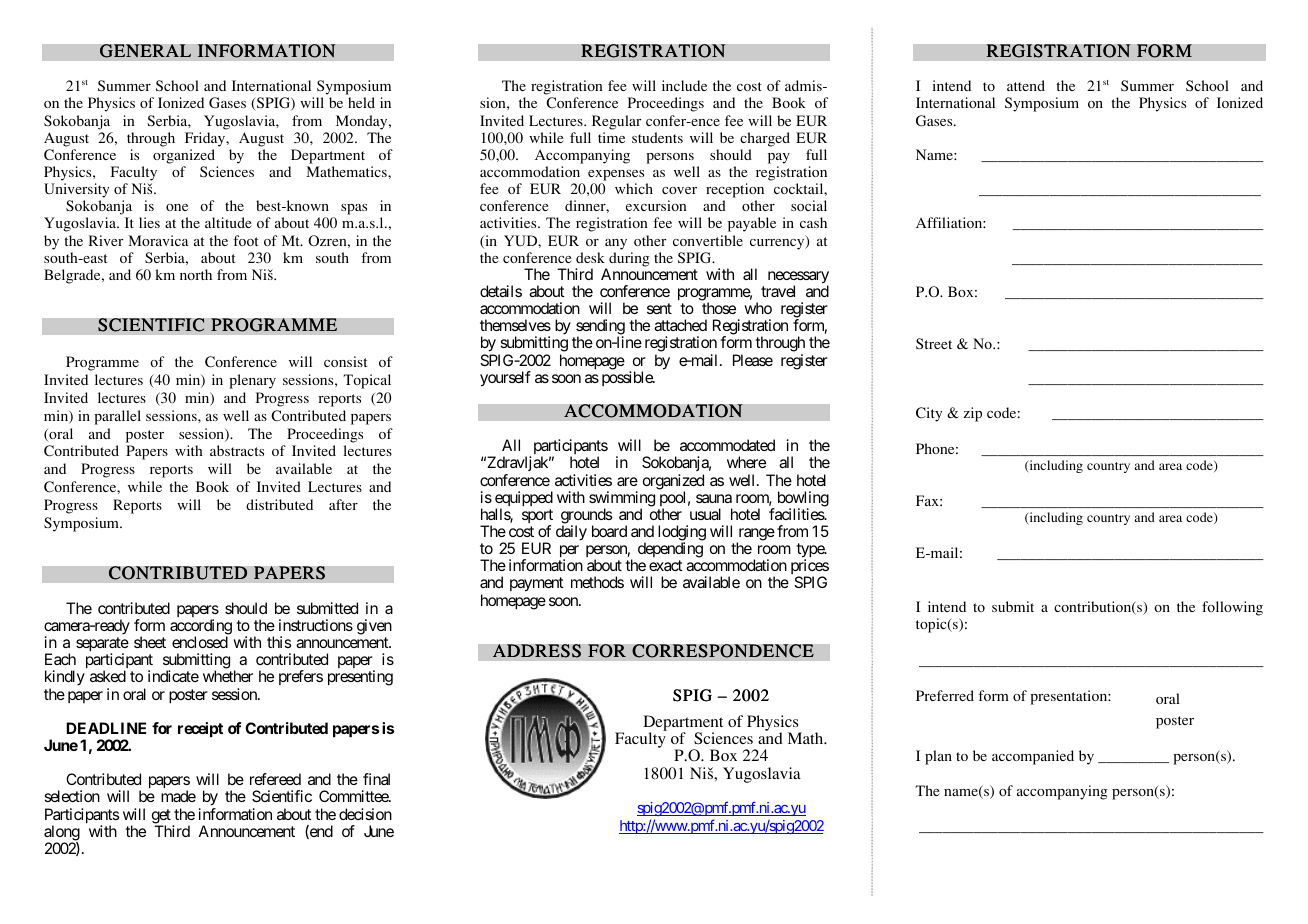 This screenshot has width=1308, height=924. What do you see at coordinates (680, 325) in the screenshot?
I see `attached` at bounding box center [680, 325].
